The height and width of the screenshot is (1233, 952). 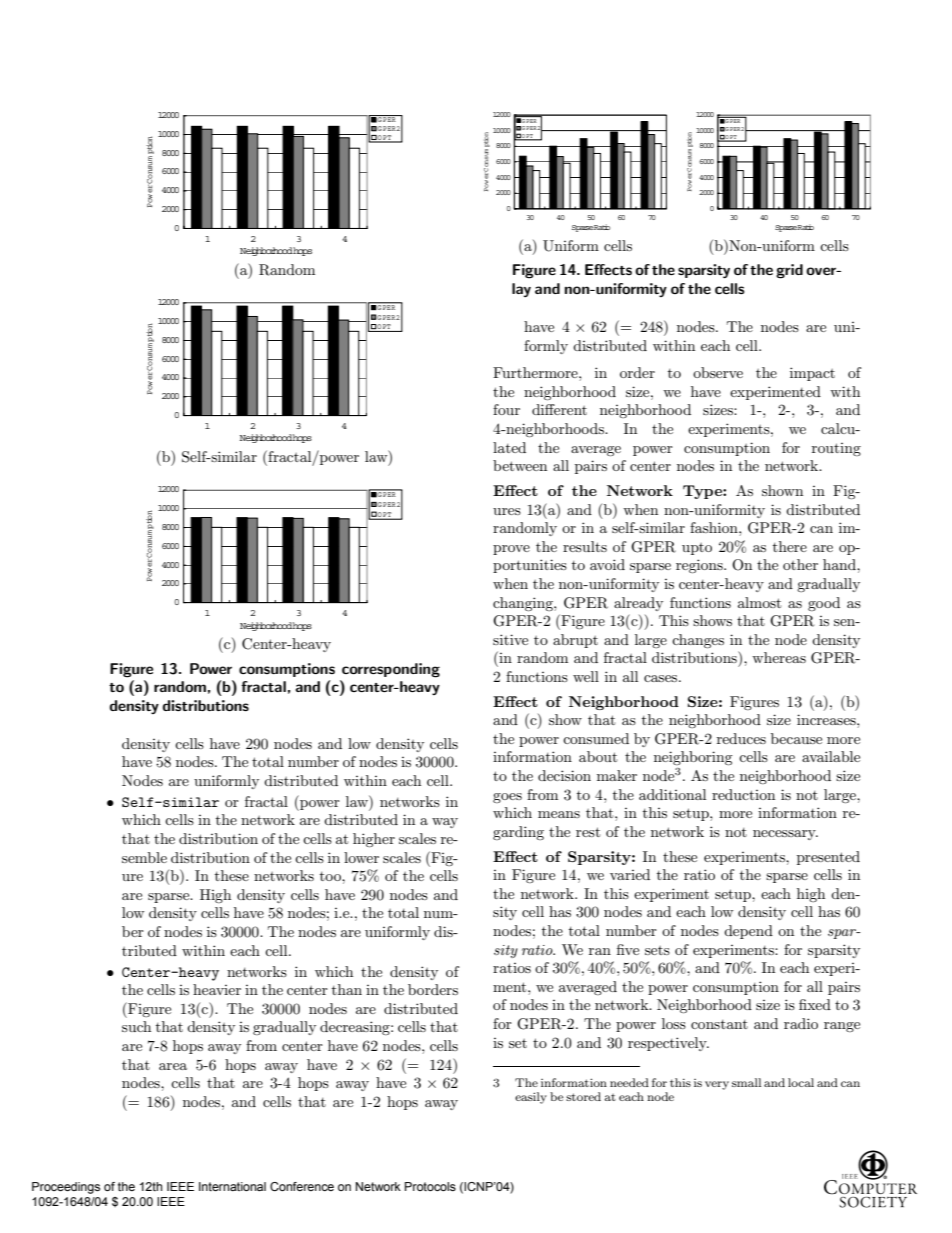 What do you see at coordinates (430, 1186) in the screenshot?
I see `Protocols` at bounding box center [430, 1186].
